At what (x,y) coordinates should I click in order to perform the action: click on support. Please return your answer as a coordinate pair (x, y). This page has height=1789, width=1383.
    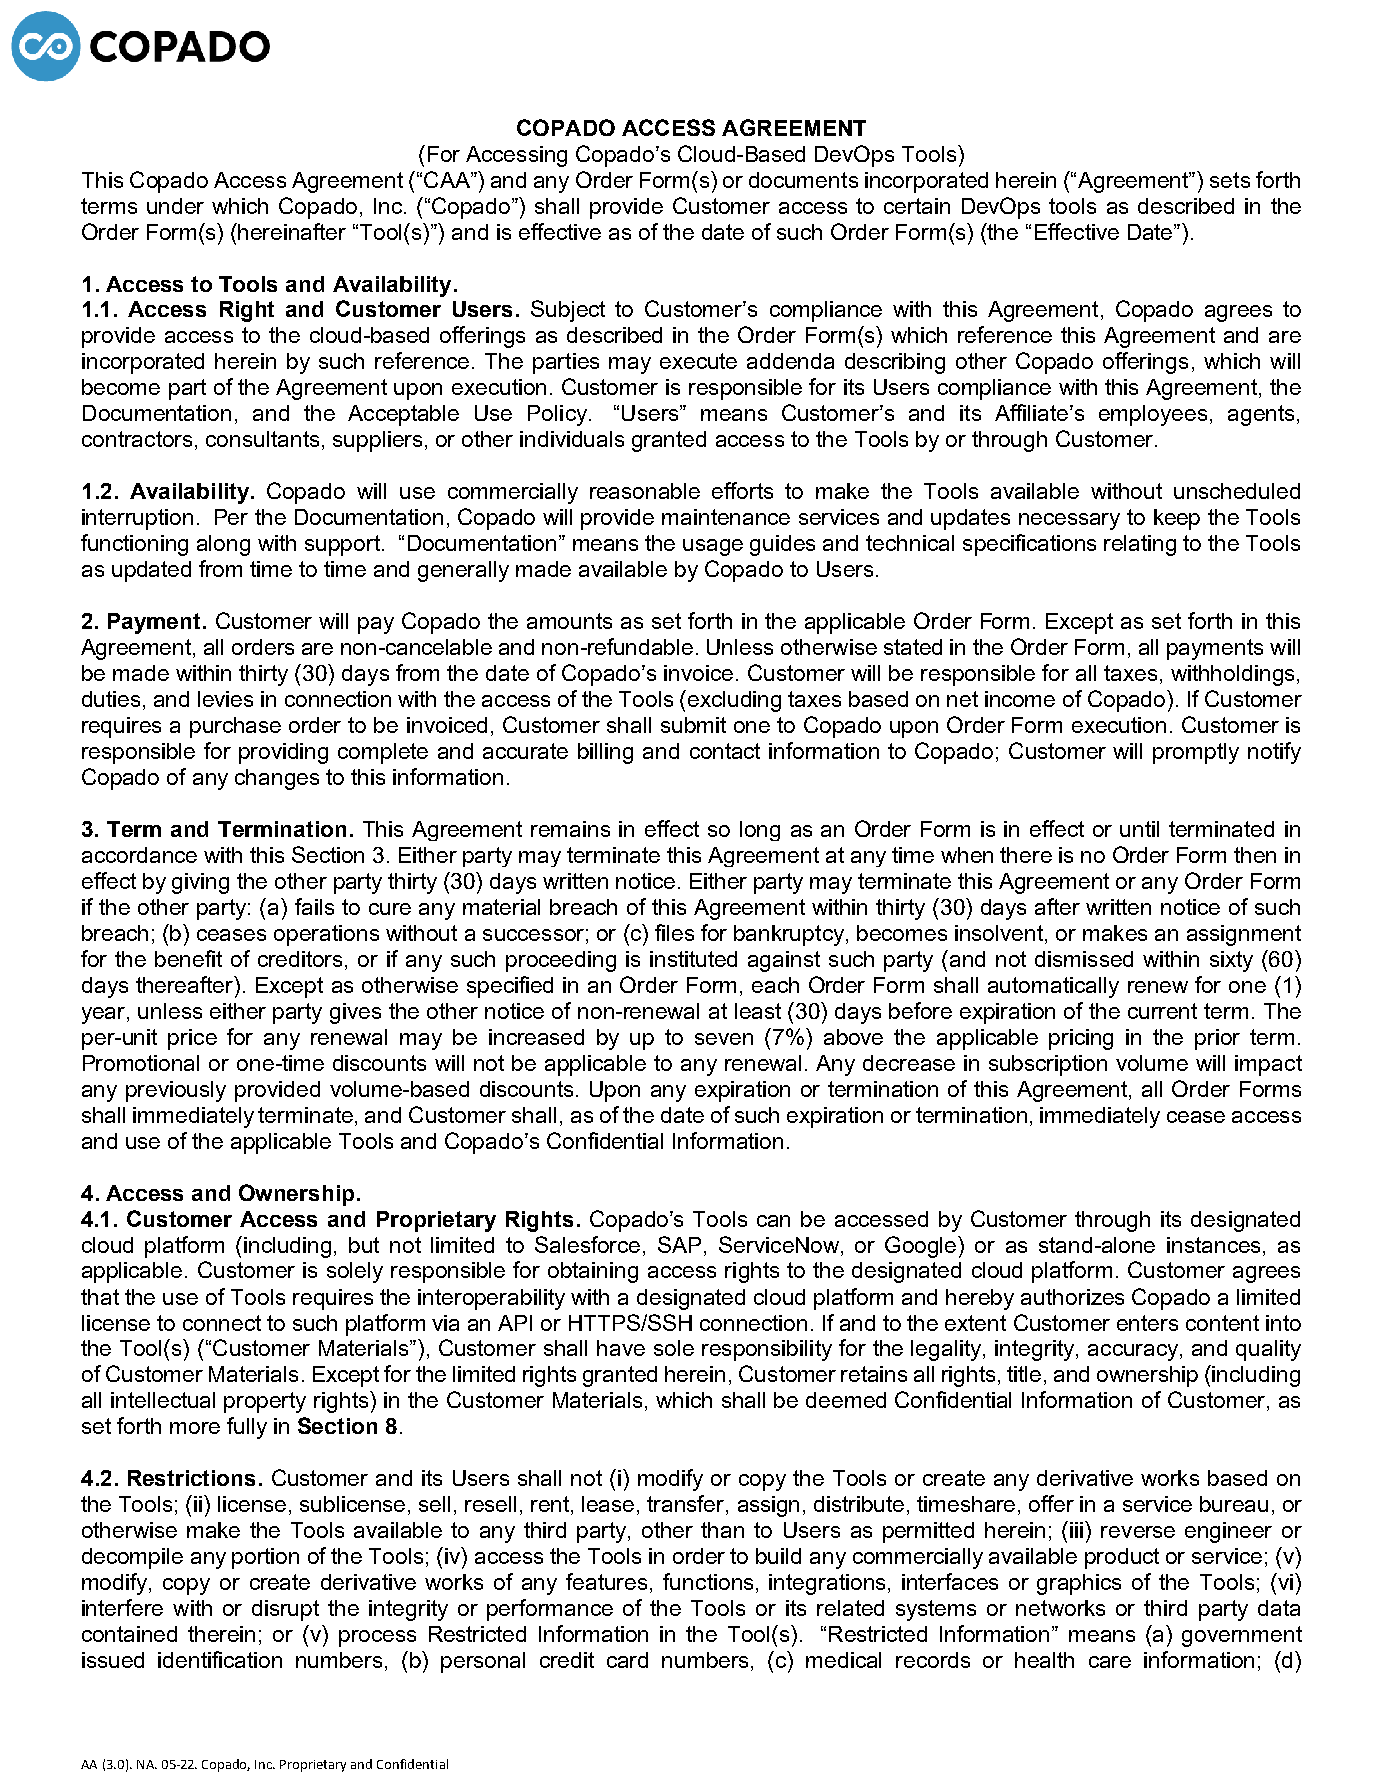
    Looking at the image, I should click on (342, 545).
